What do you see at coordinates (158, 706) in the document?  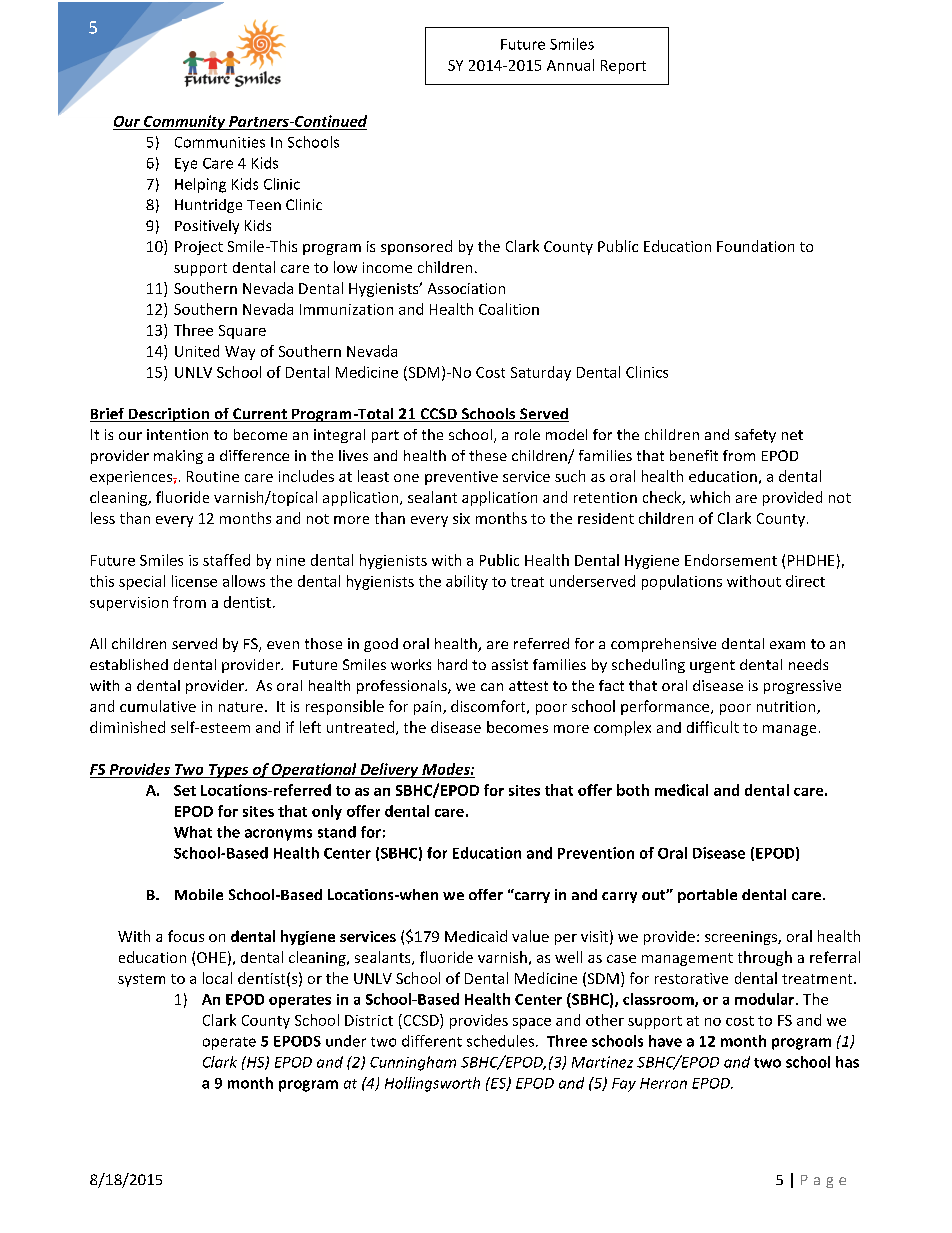 I see `cumulative` at bounding box center [158, 706].
